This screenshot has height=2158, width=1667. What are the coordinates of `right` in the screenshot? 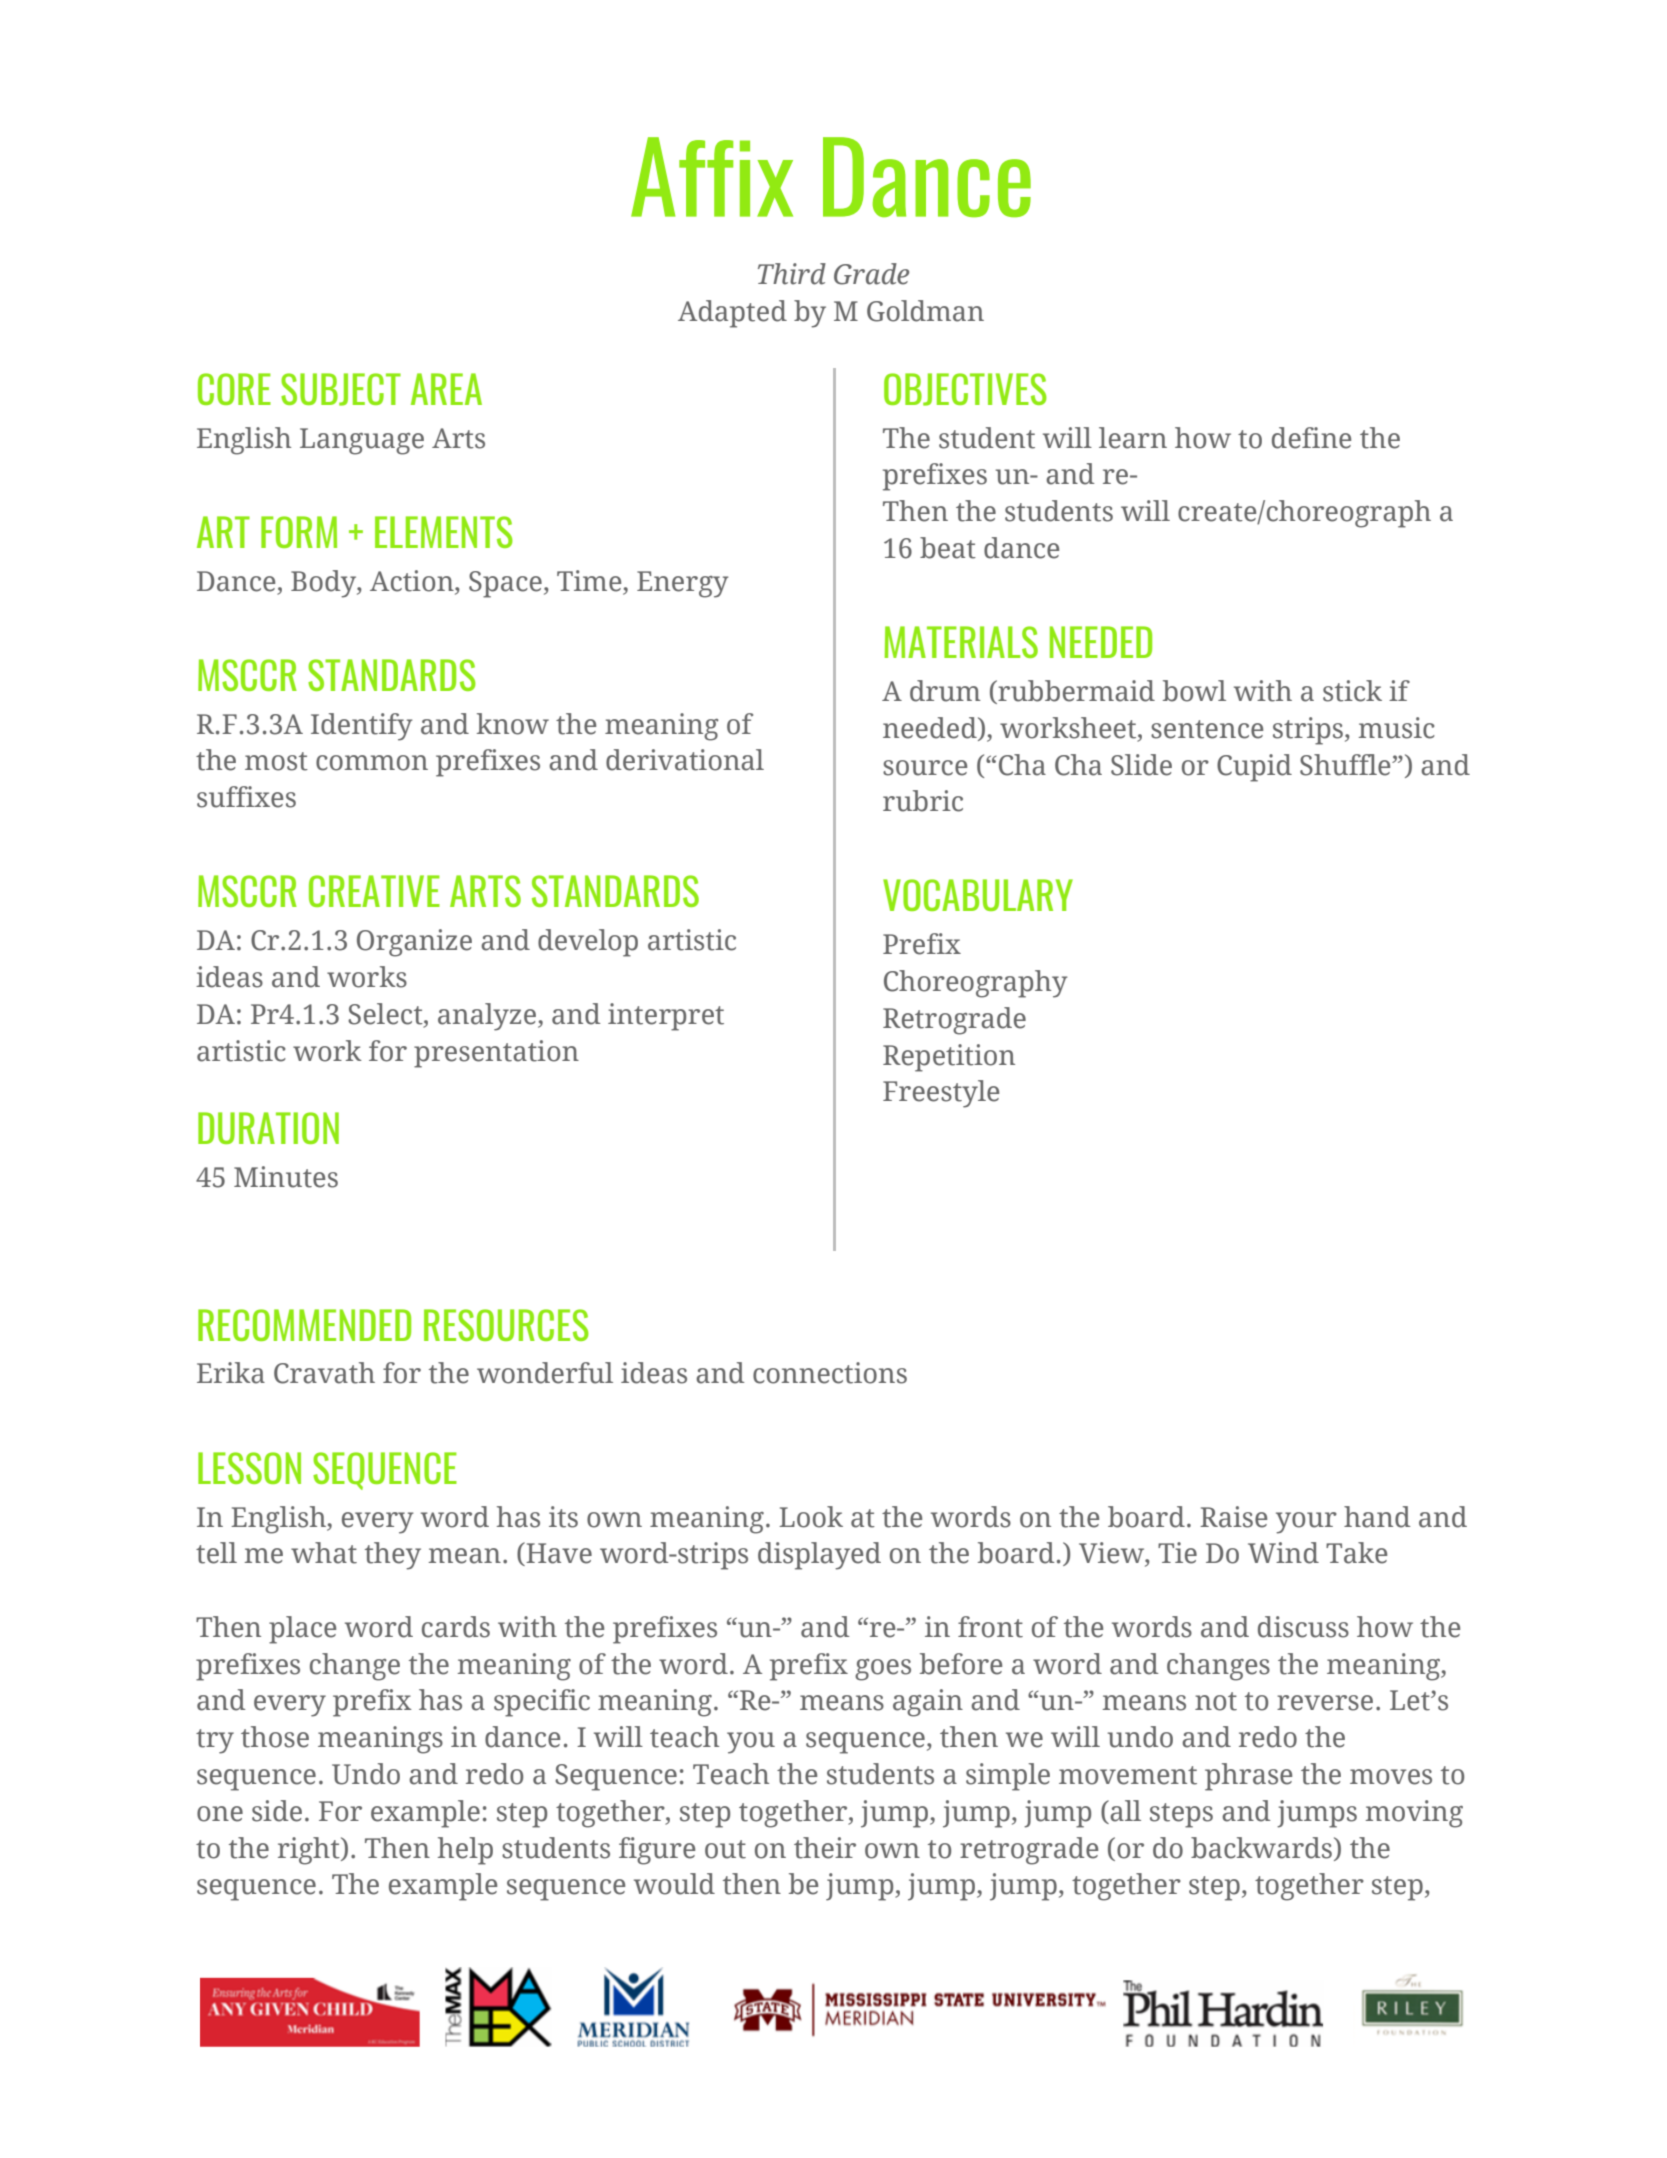 It's located at (310, 1851).
